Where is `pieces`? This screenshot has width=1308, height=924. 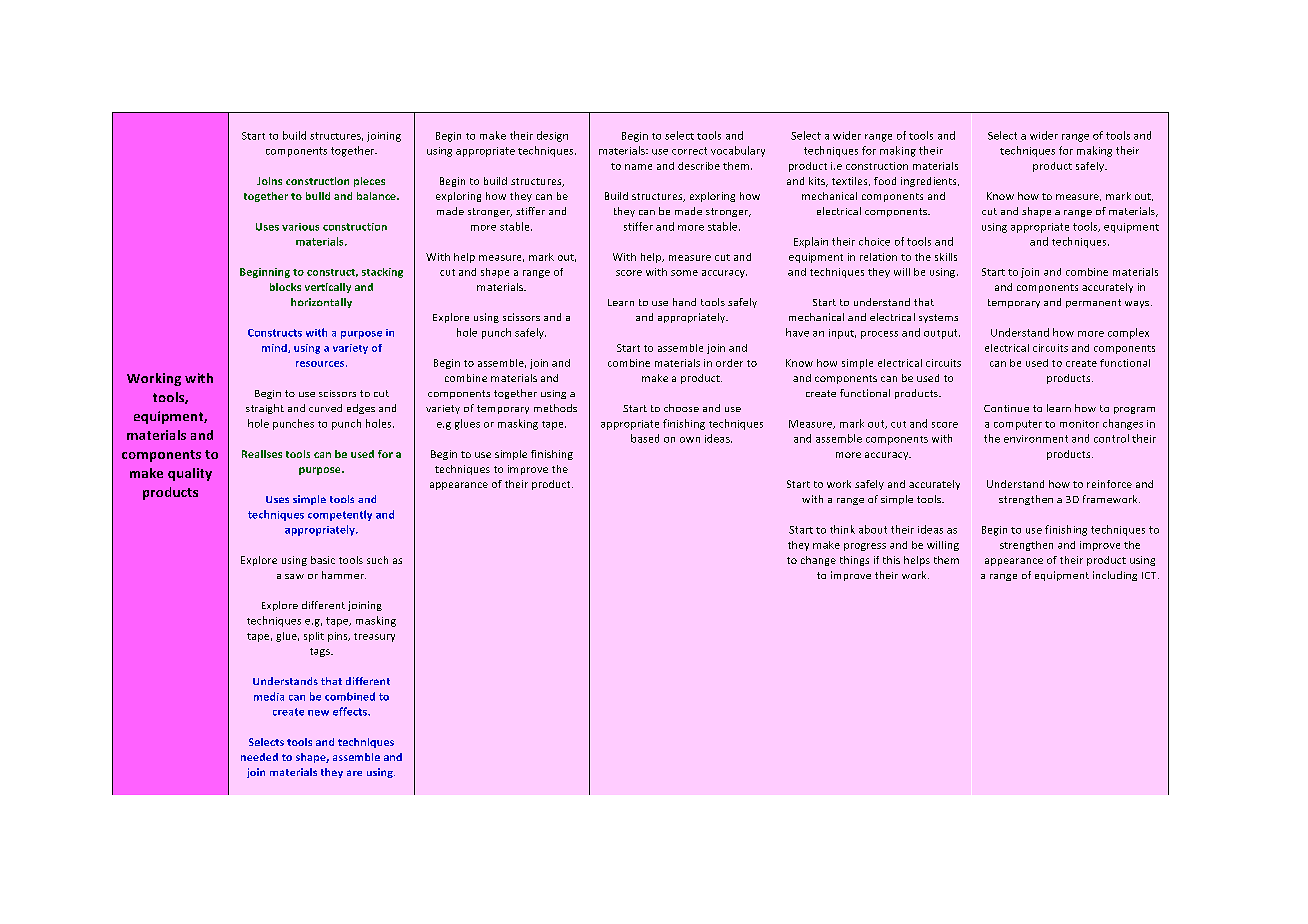 pieces is located at coordinates (369, 182).
